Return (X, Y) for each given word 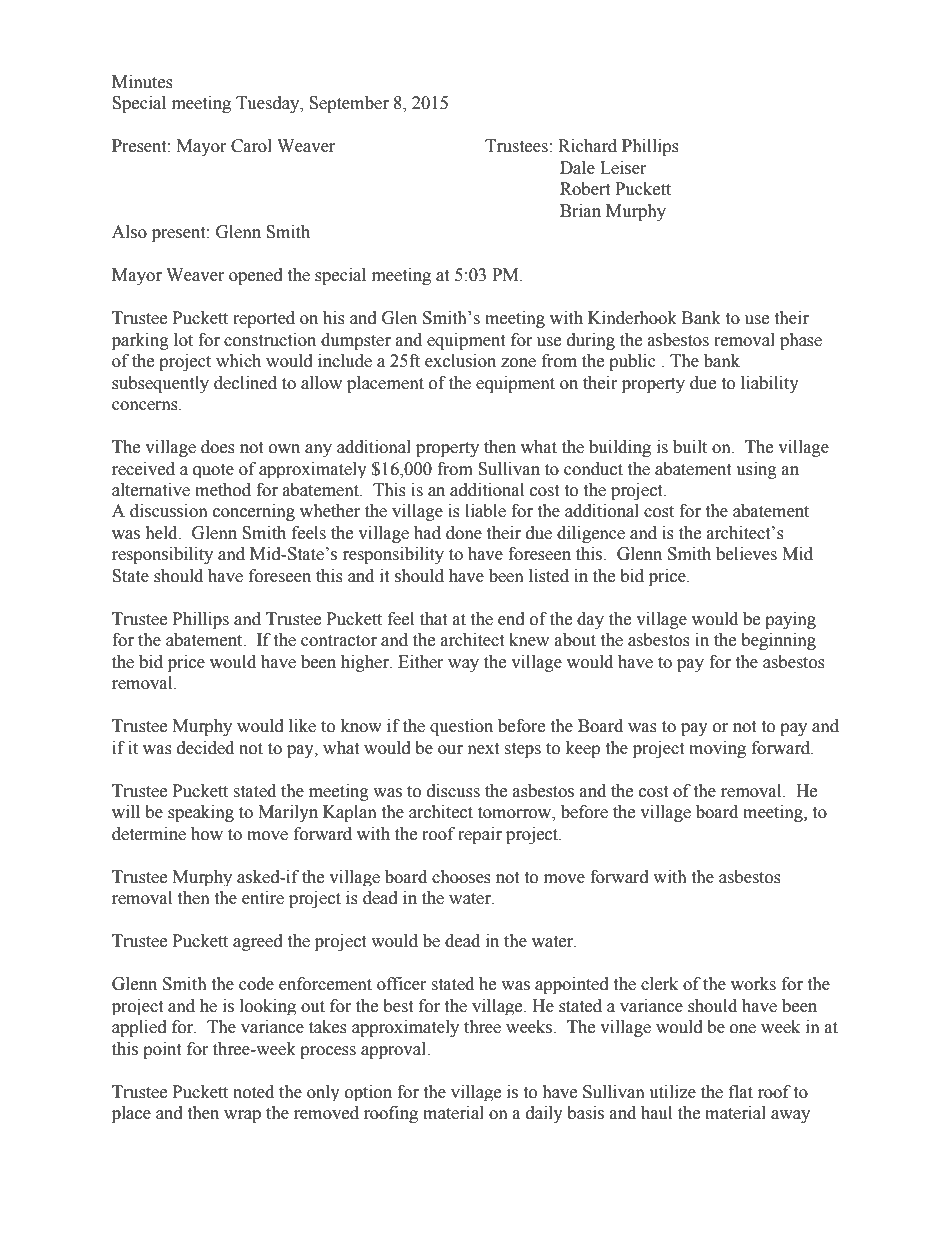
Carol (251, 146)
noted (253, 1092)
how (207, 834)
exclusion (460, 361)
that (433, 619)
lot (183, 340)
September (349, 104)
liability (770, 384)
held (162, 533)
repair (480, 835)
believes (746, 554)
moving (717, 749)
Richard (587, 146)
